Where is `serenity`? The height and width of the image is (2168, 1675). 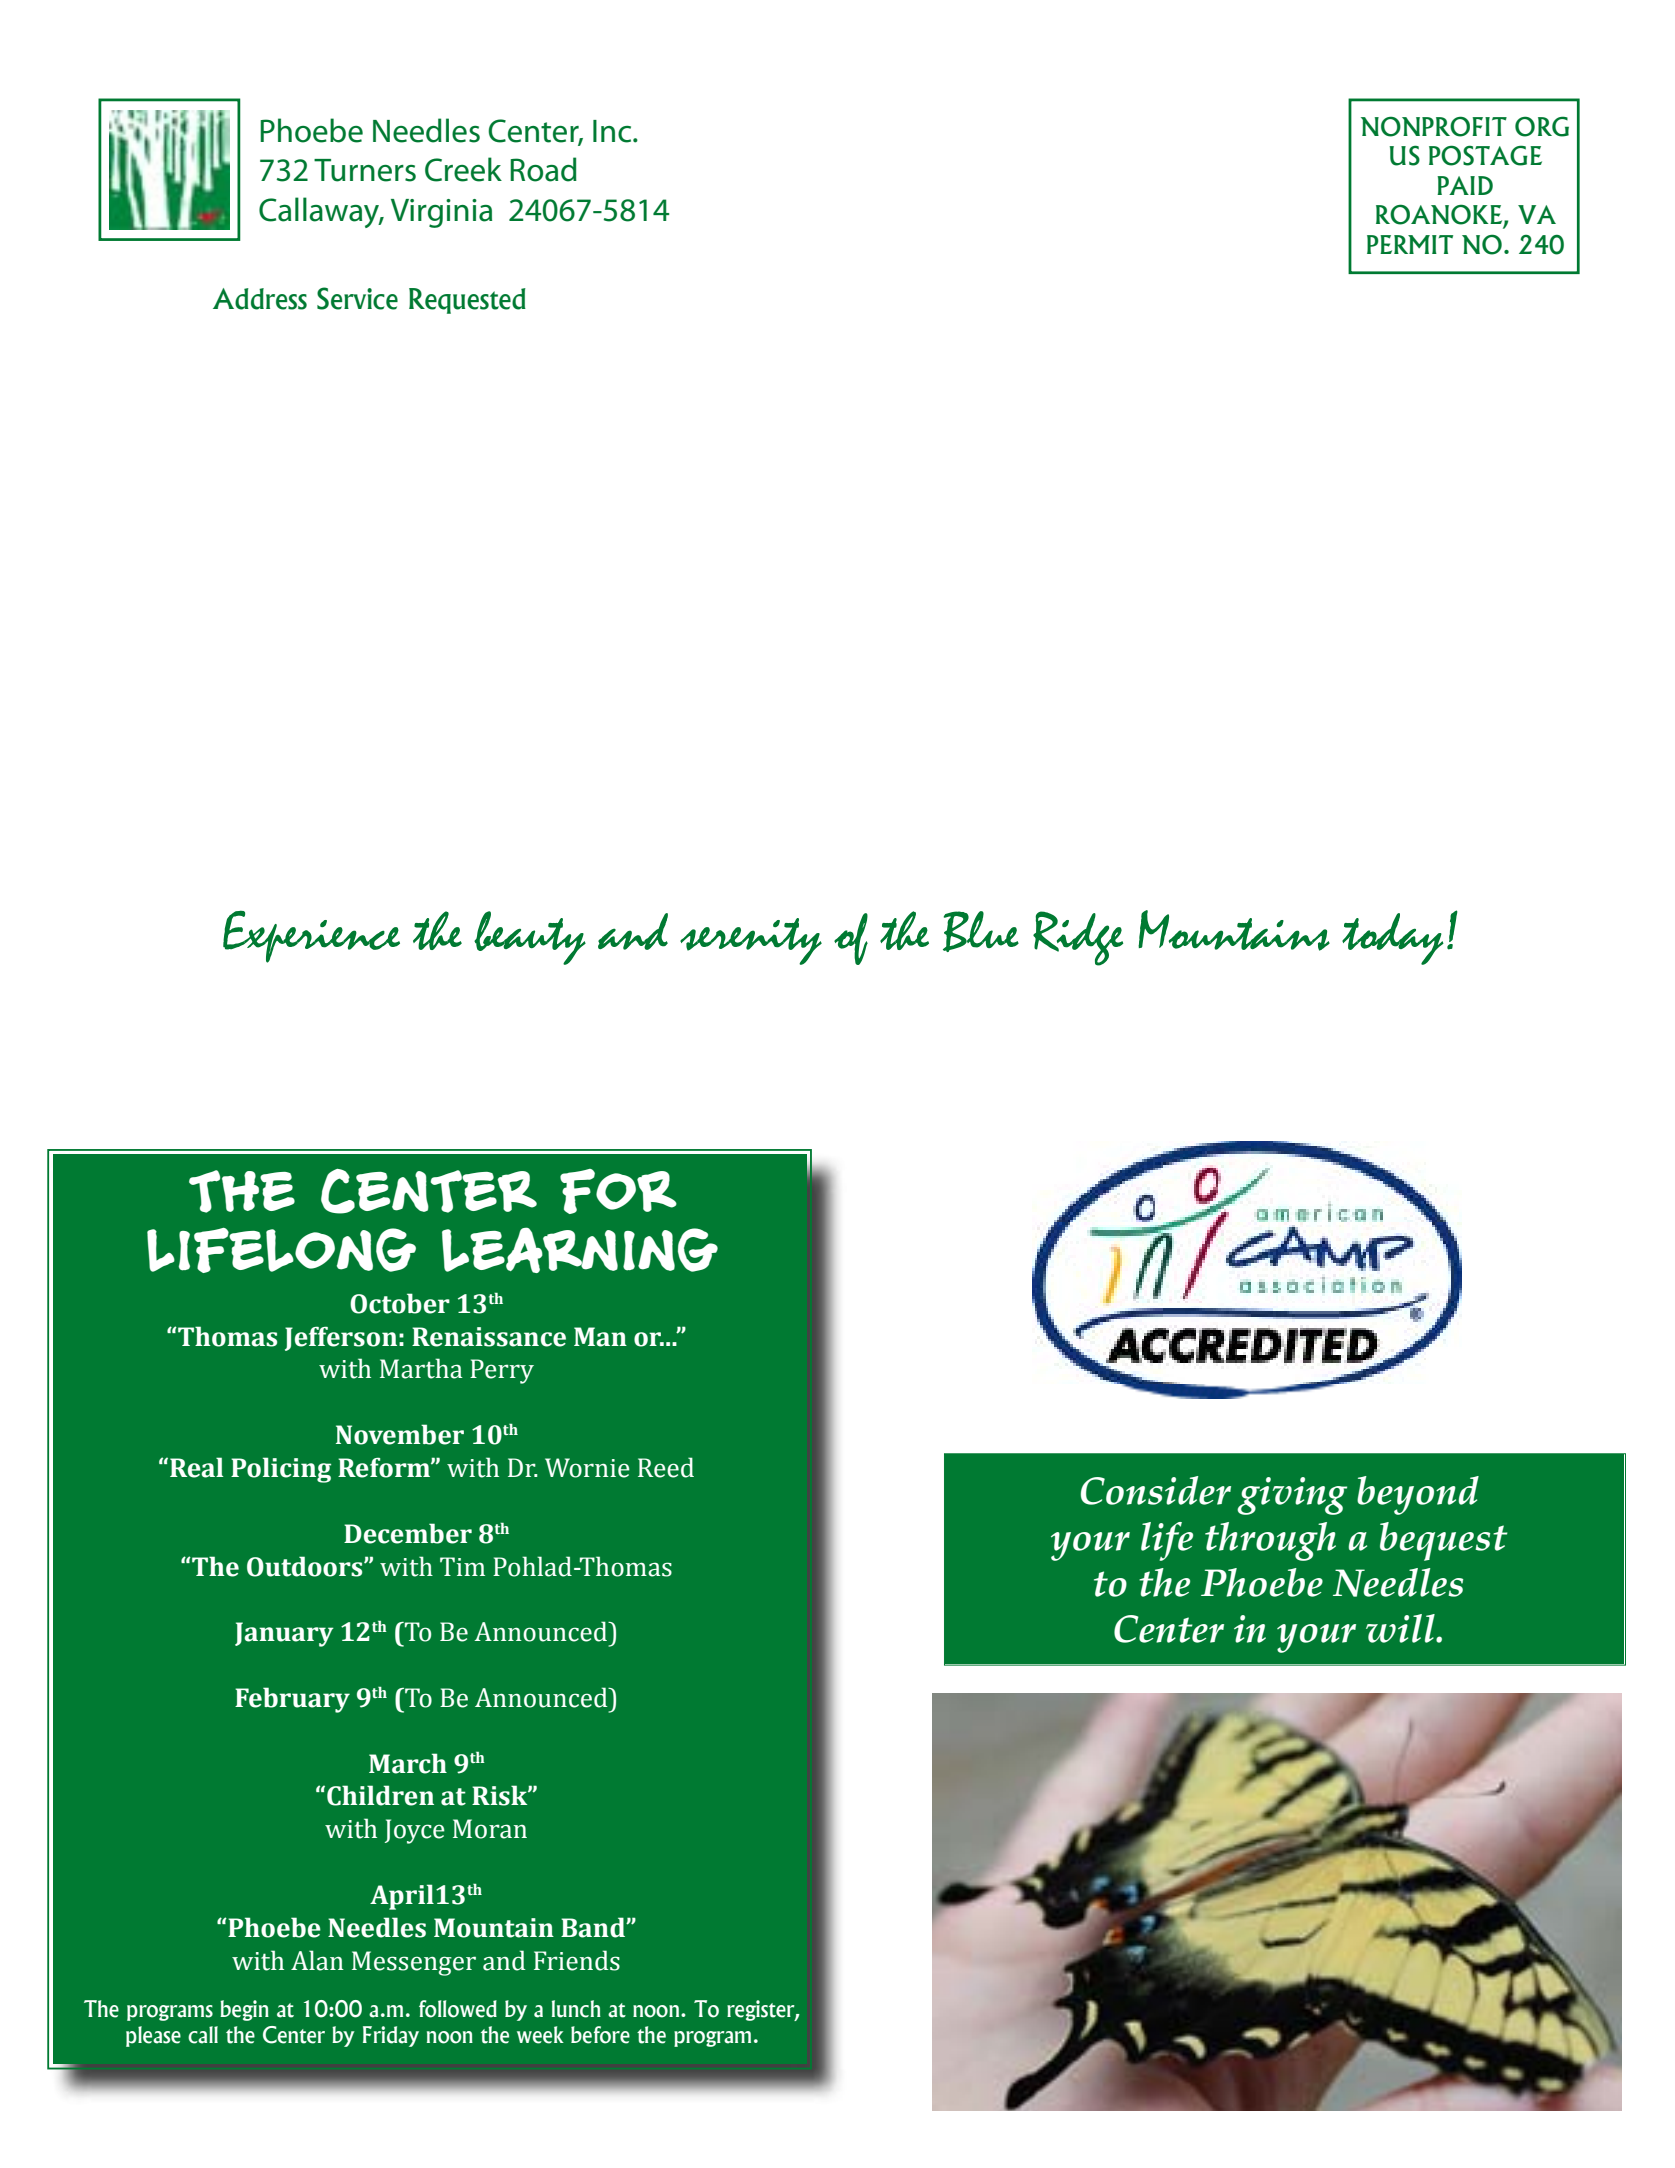 serenity is located at coordinates (751, 941).
